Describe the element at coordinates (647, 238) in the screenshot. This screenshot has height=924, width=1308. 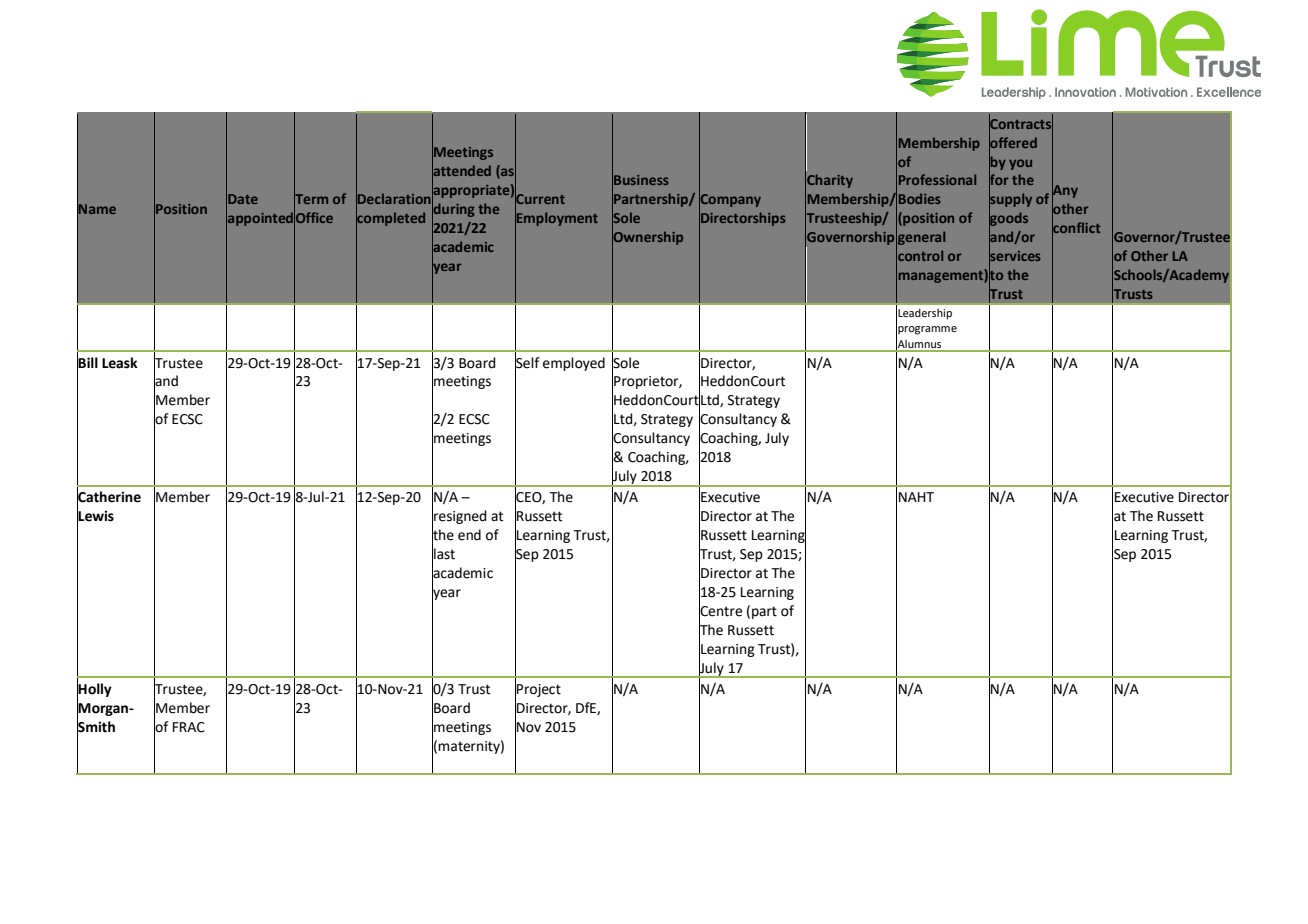
I see `Ownership` at that location.
